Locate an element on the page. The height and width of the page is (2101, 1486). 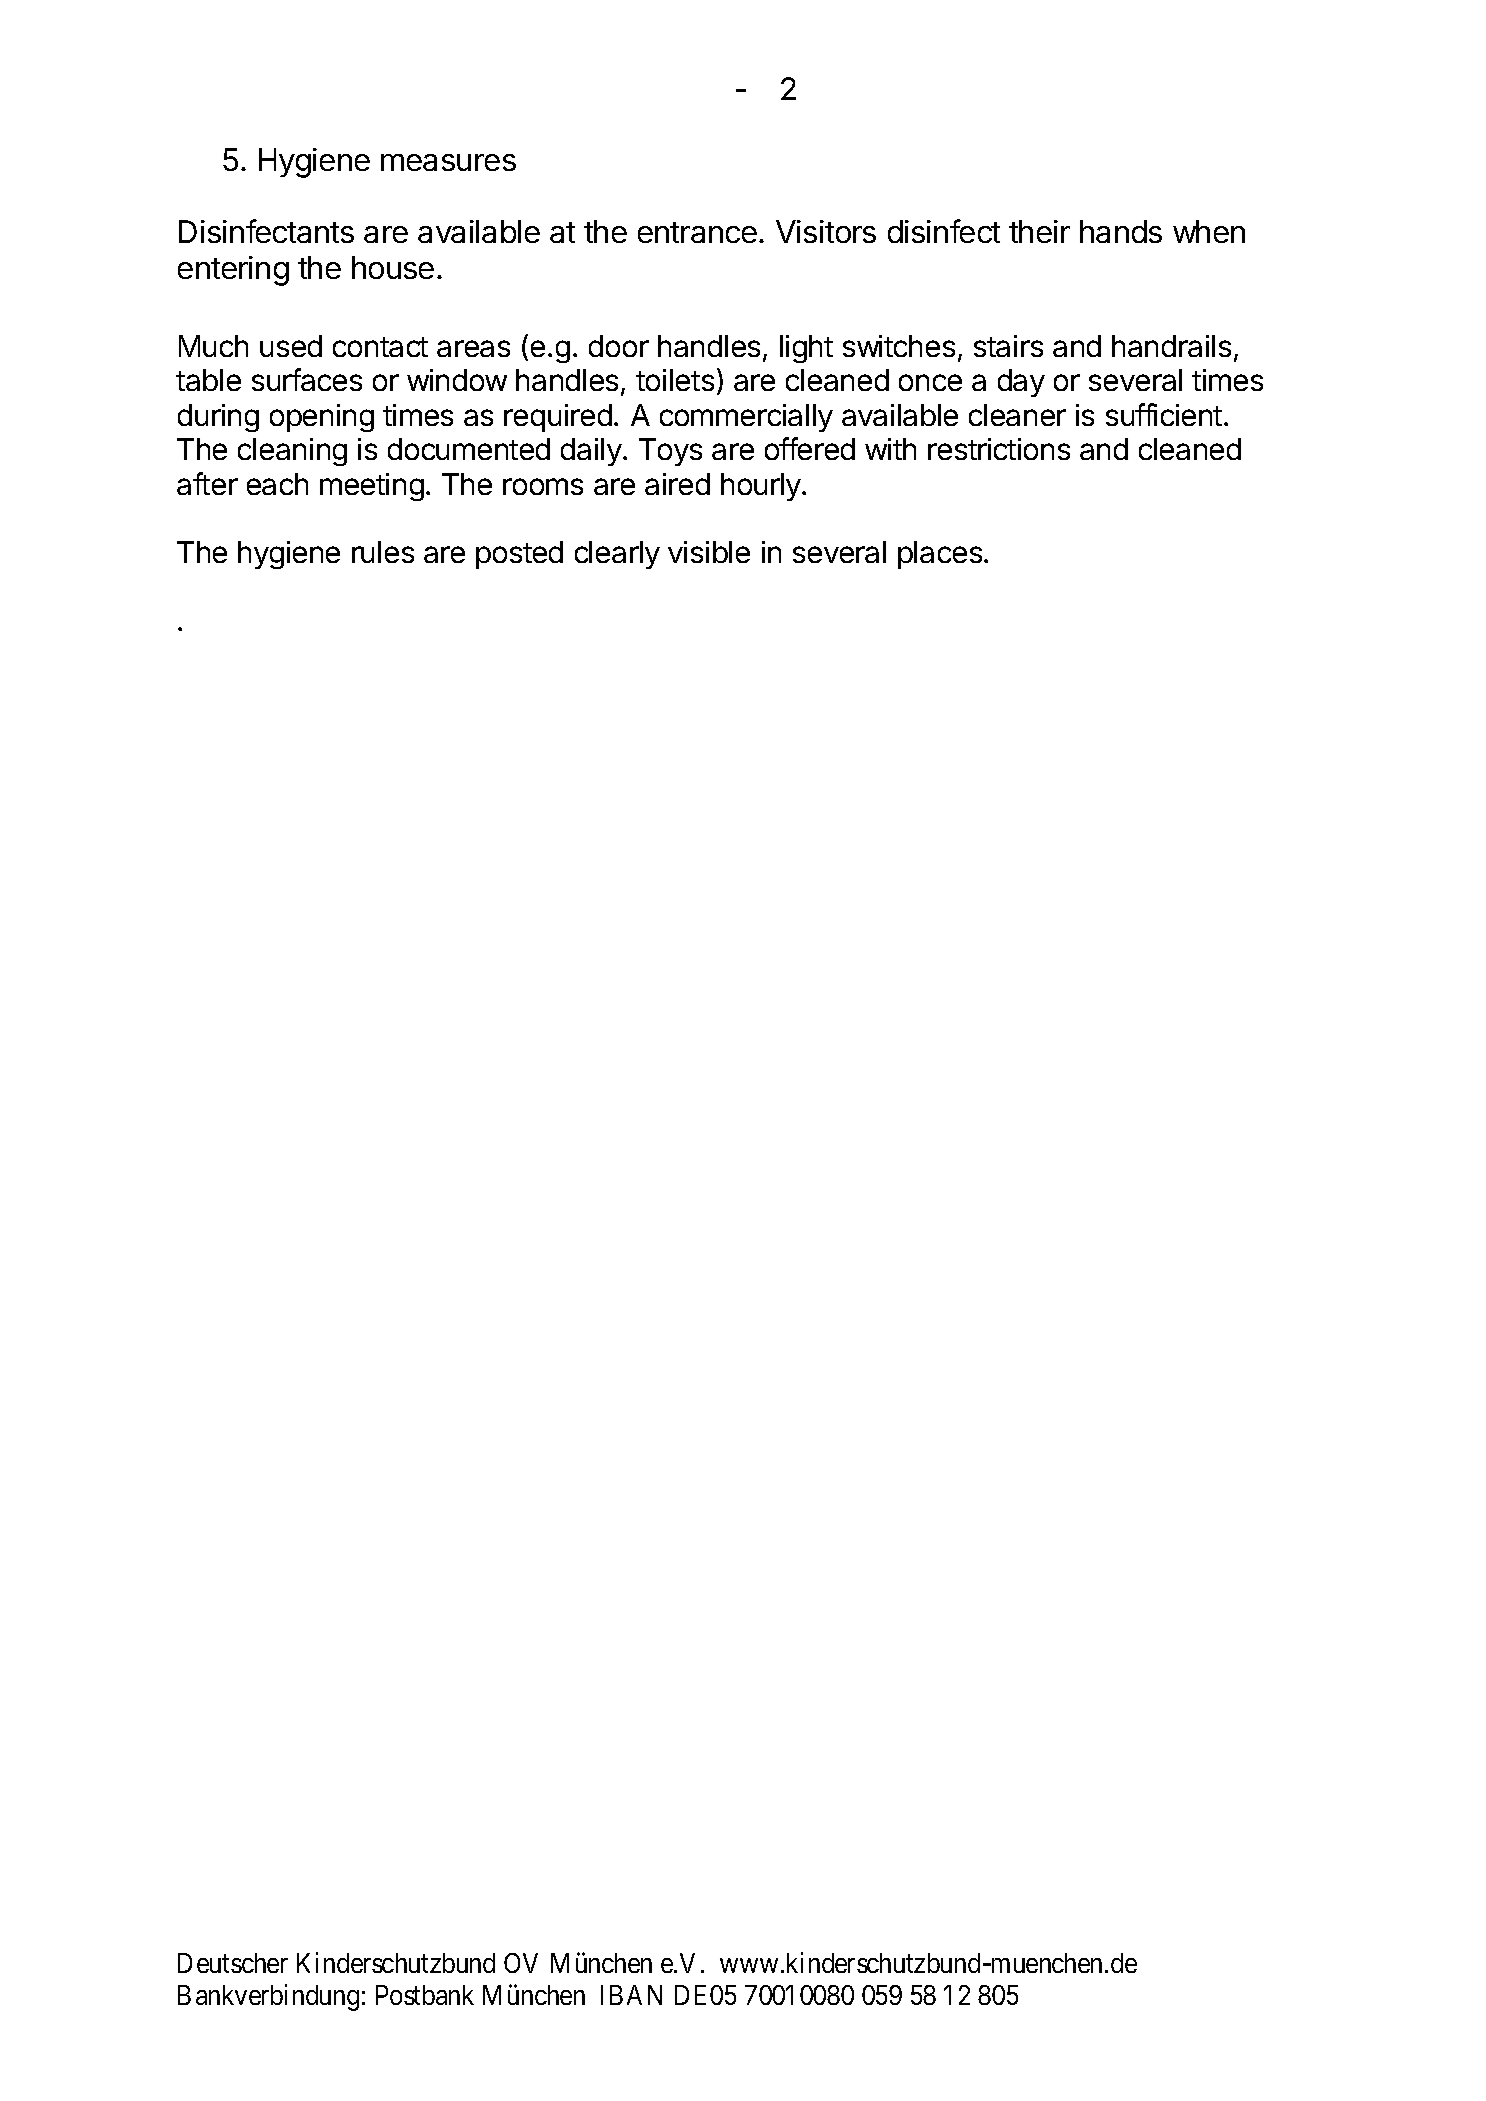
entrance is located at coordinates (697, 232).
